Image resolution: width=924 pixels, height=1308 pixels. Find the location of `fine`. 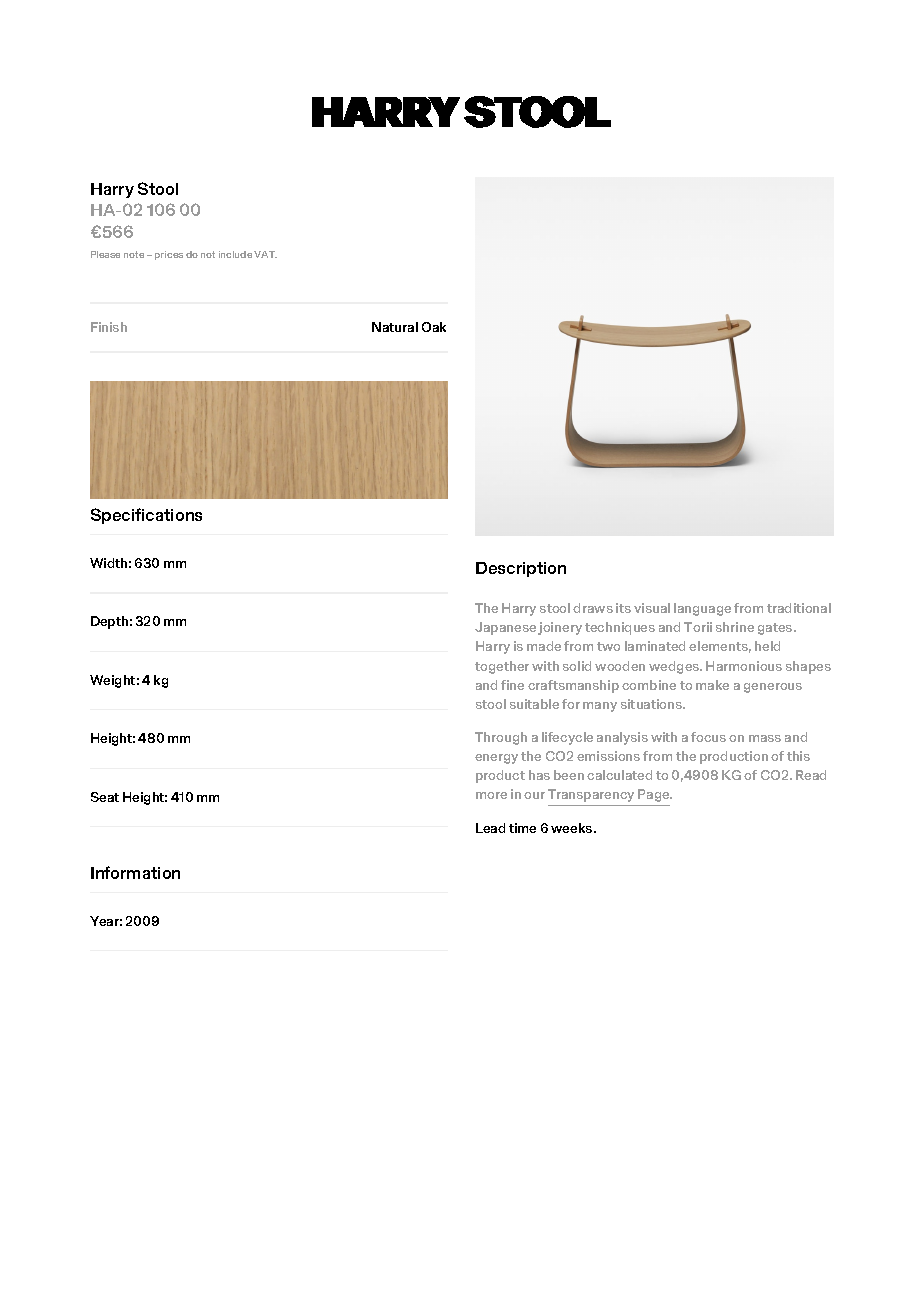

fine is located at coordinates (512, 685).
